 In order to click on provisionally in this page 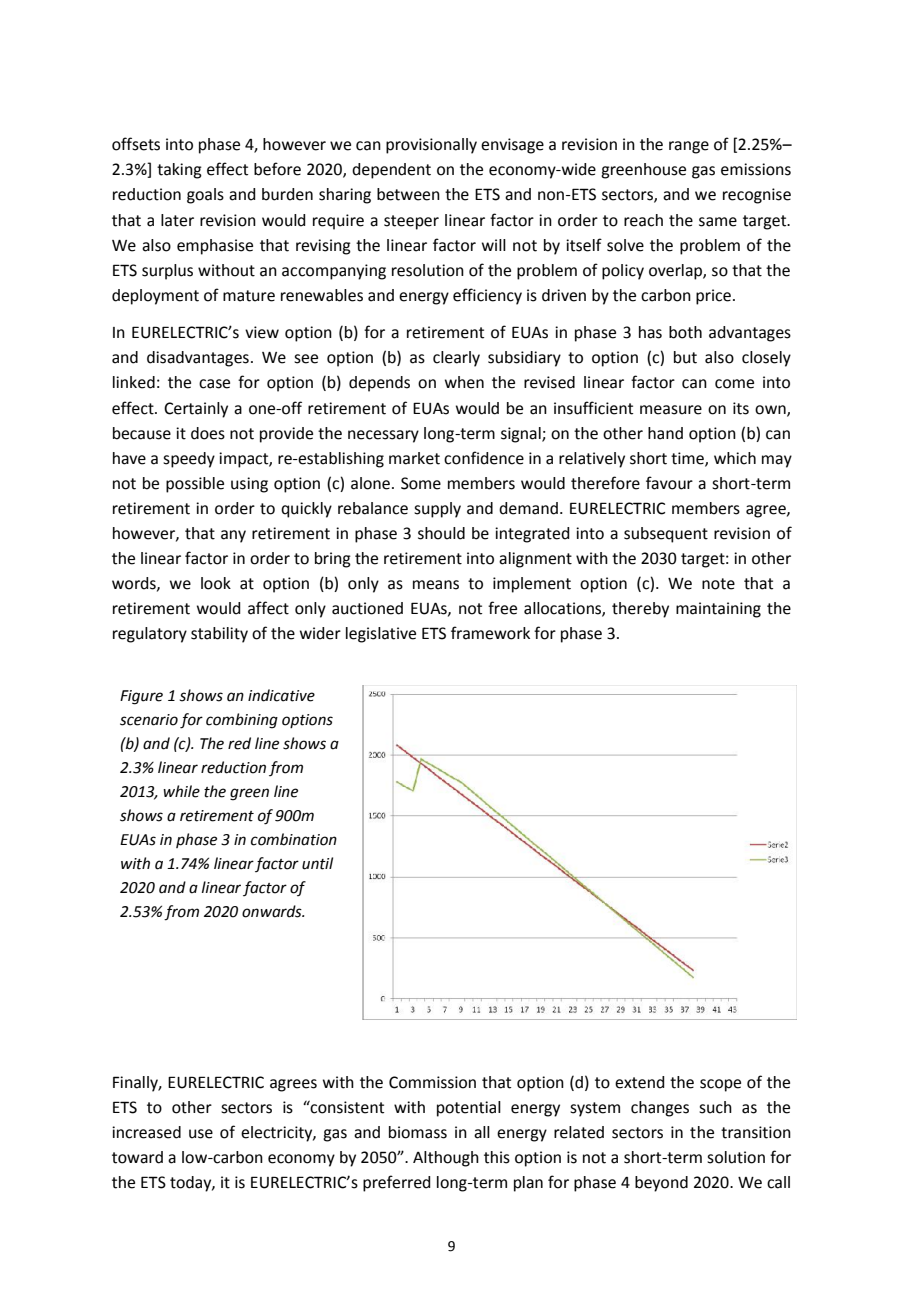, I will do `click(431, 146)`.
